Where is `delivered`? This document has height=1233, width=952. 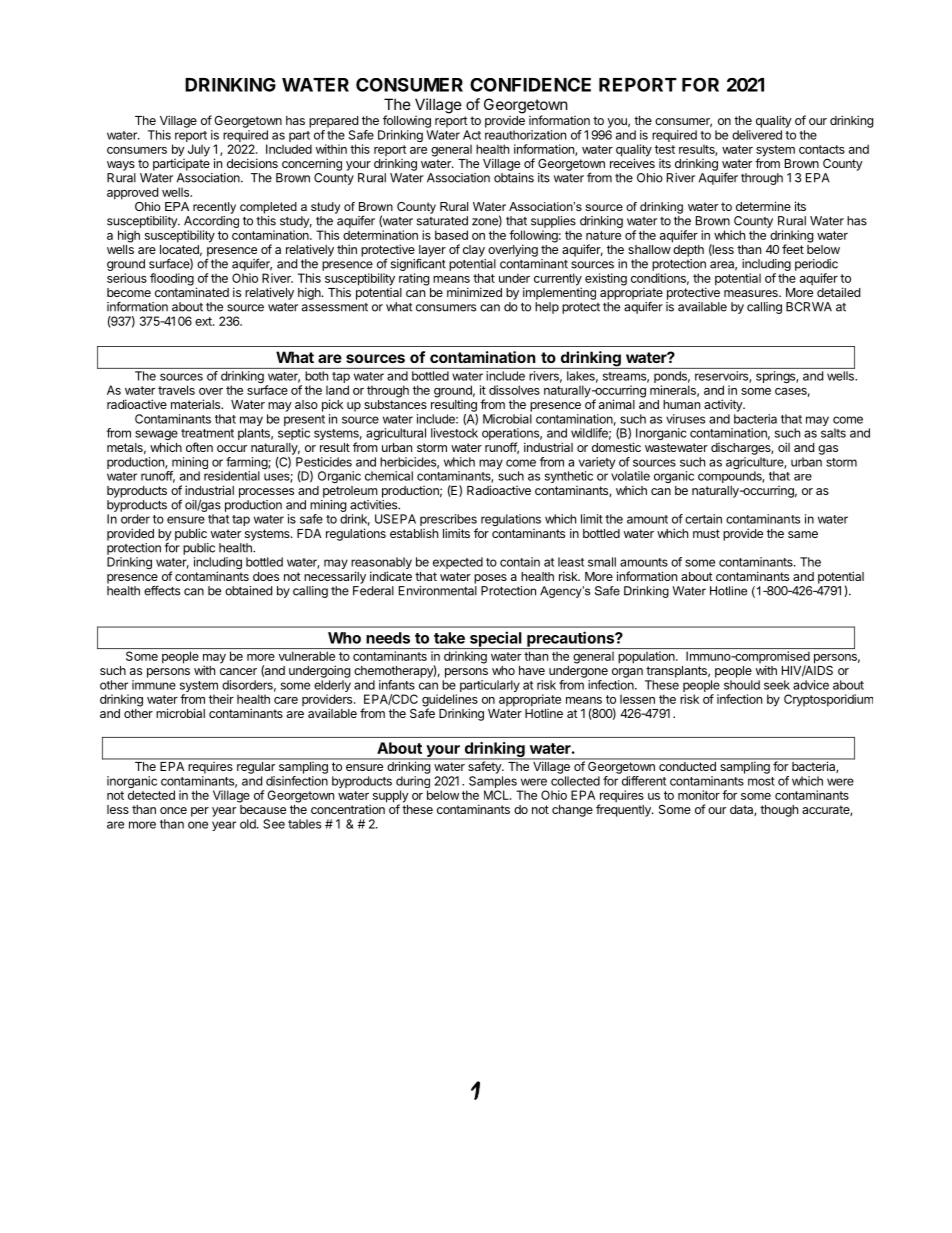
delivered is located at coordinates (757, 135).
